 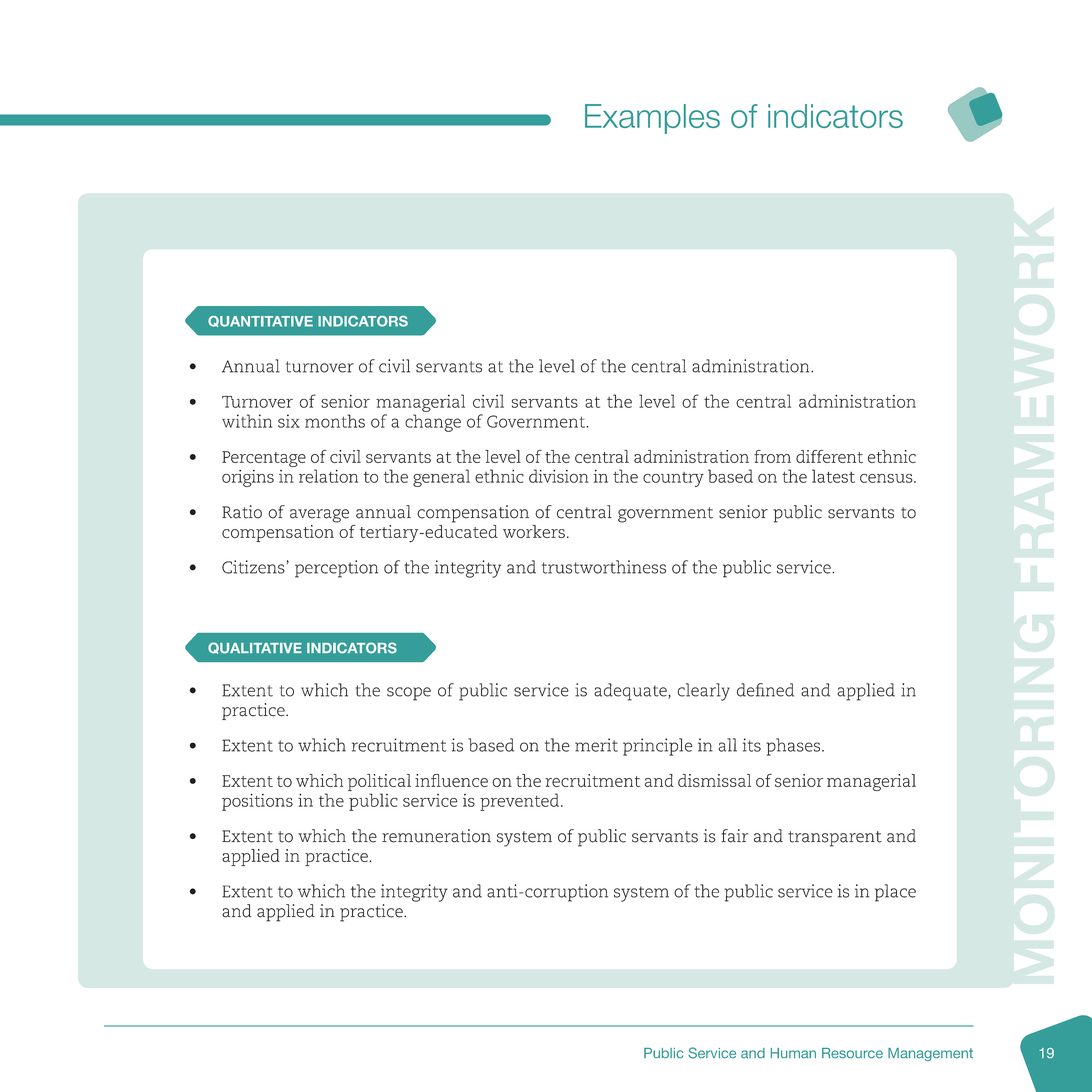 I want to click on change, so click(x=433, y=423).
